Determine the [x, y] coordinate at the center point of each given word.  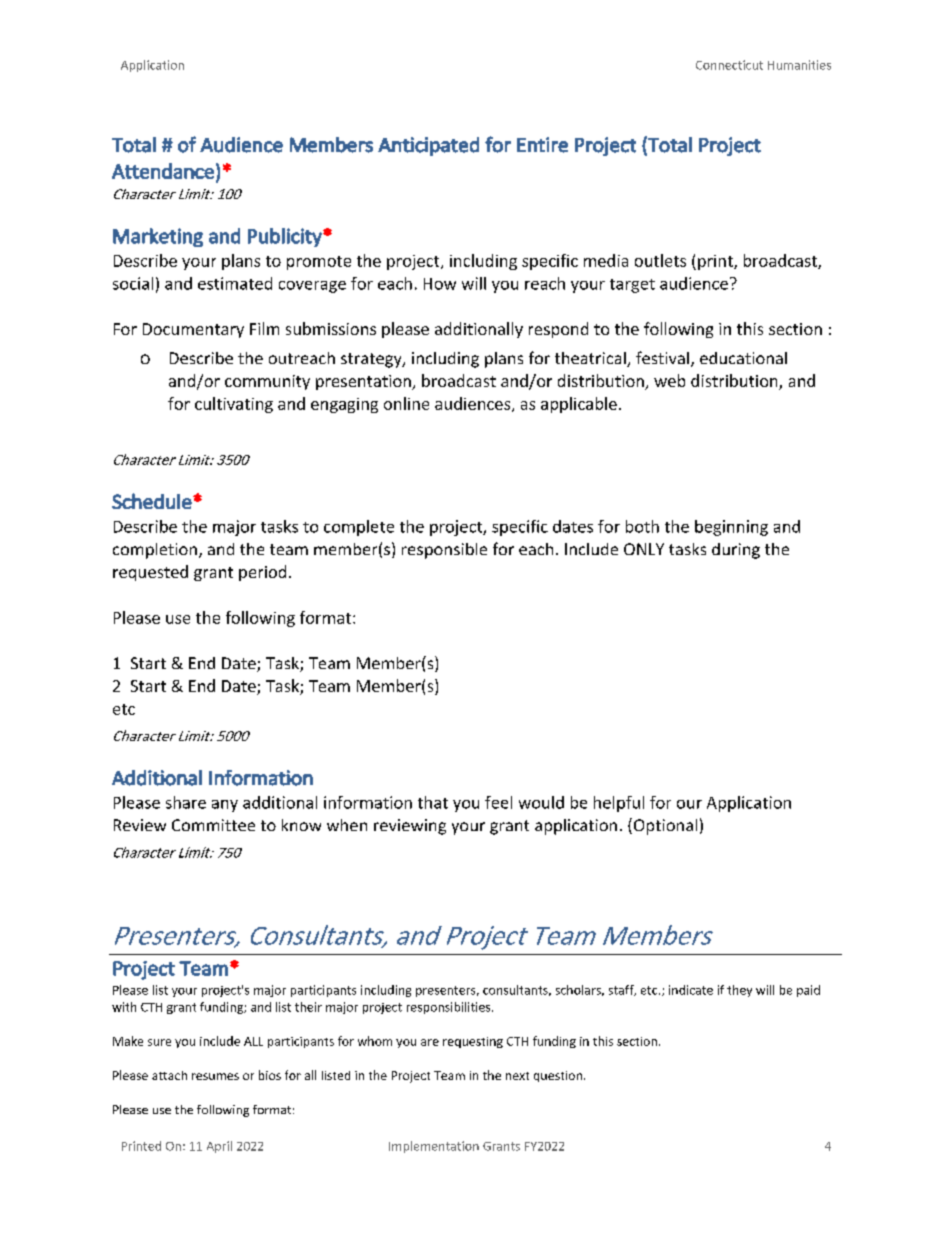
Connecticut [729, 65]
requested [150, 573]
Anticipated [428, 146]
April [219, 1147]
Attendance [163, 171]
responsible [444, 551]
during [736, 551]
